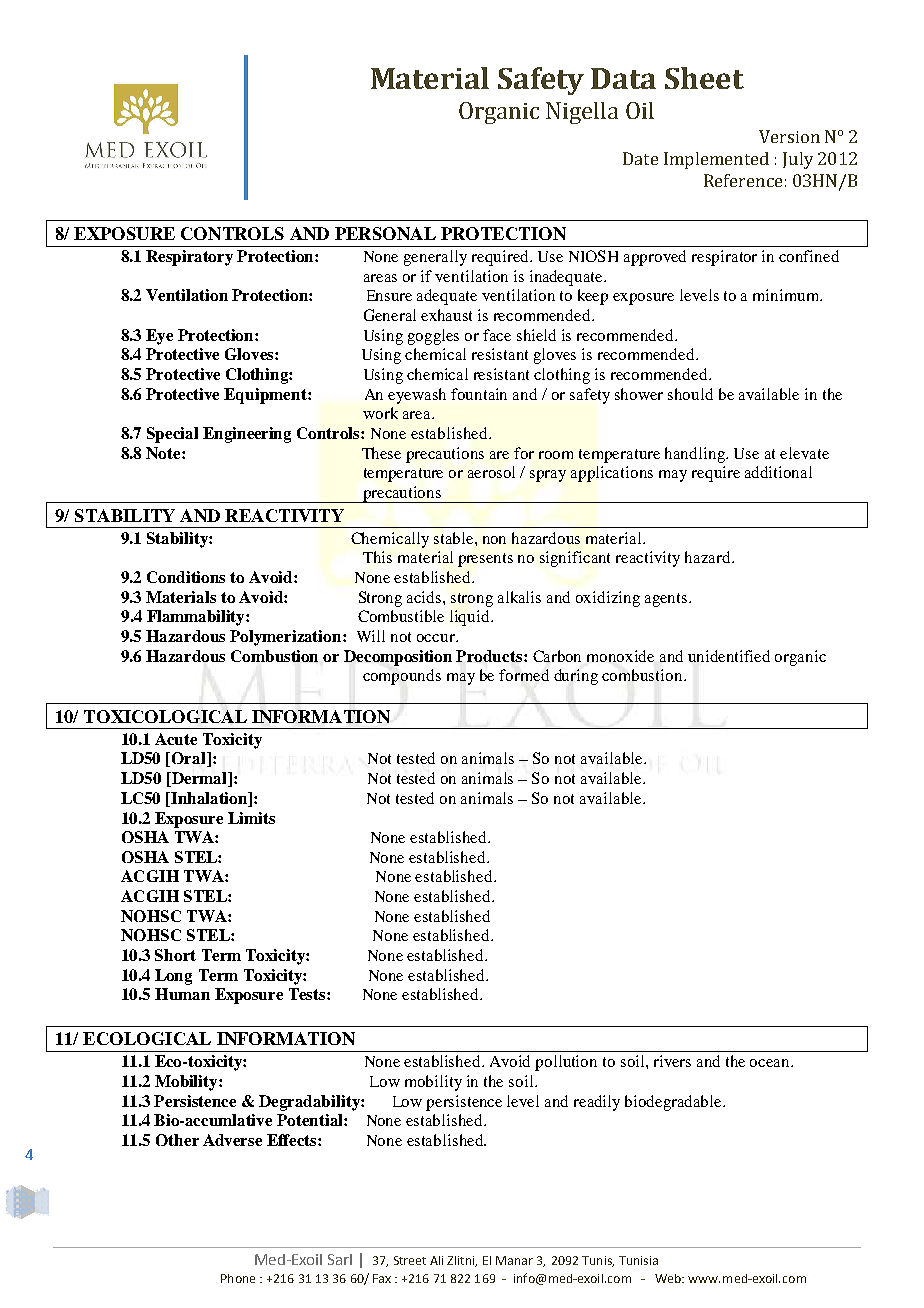  I want to click on Phone, so click(238, 1278).
